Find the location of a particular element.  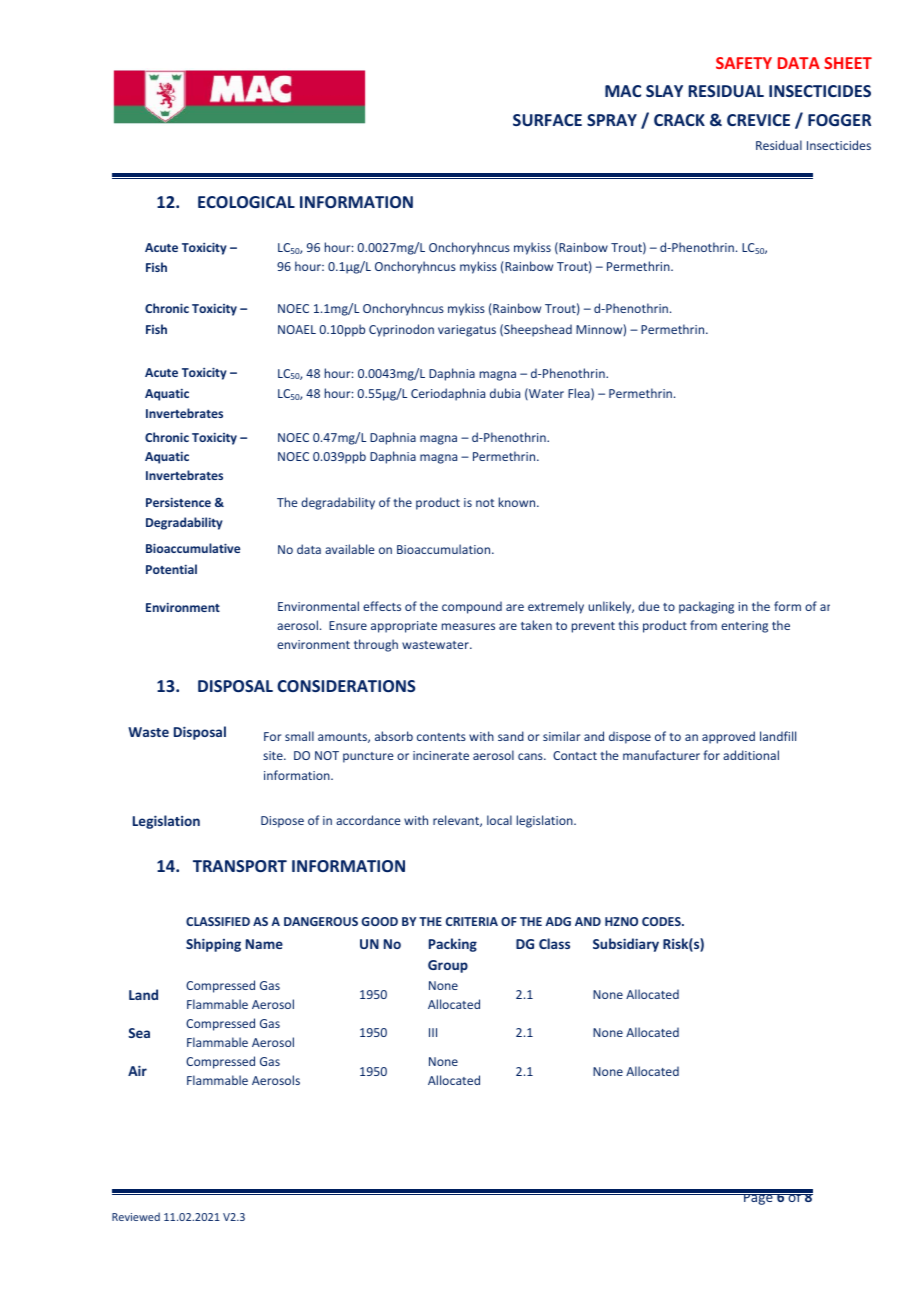

CREVICE is located at coordinates (758, 120).
